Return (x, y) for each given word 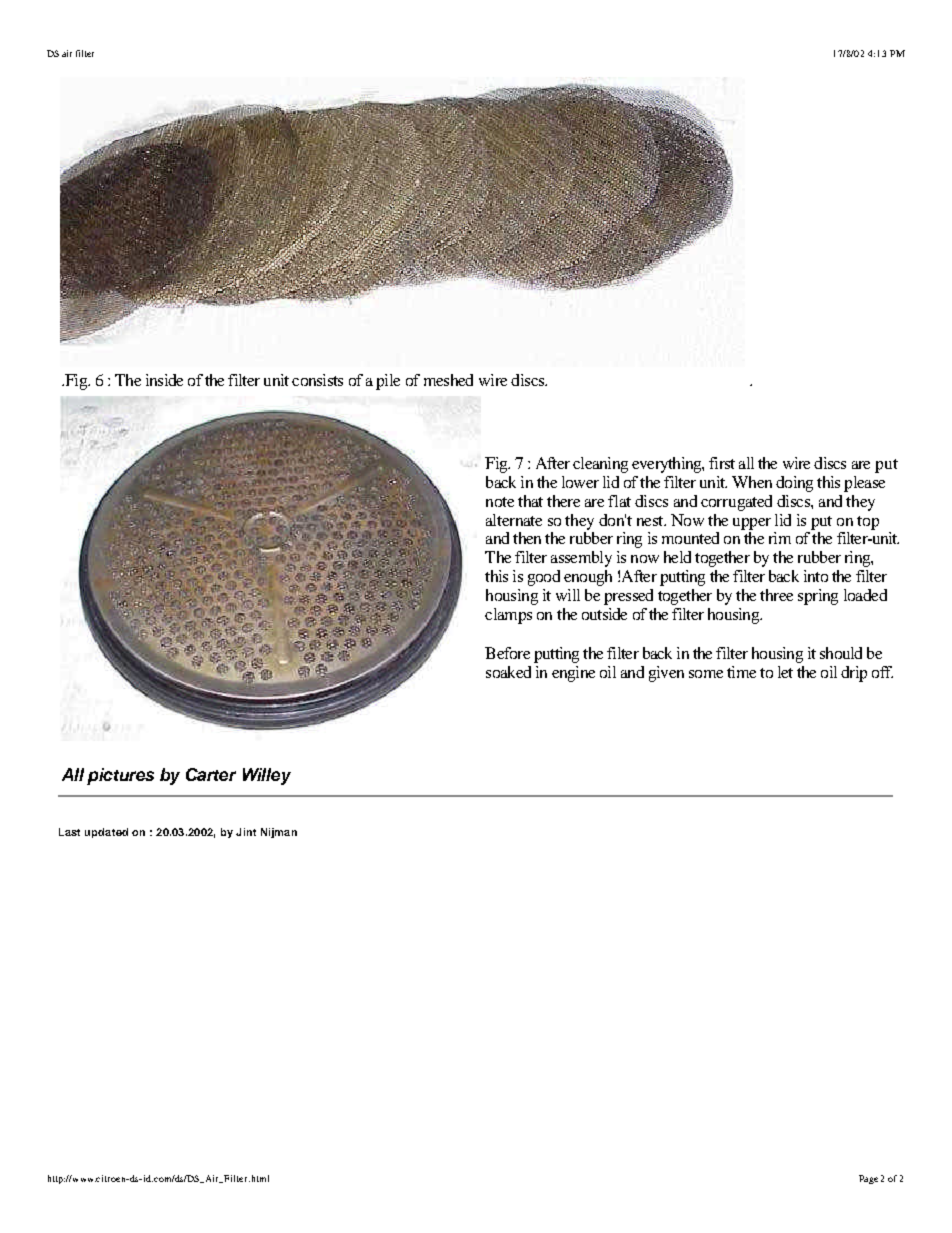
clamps (508, 616)
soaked (508, 672)
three (776, 595)
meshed (448, 380)
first (722, 463)
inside (164, 380)
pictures (120, 776)
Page (868, 1179)
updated (106, 833)
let (785, 672)
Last (69, 832)
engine (573, 674)
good (544, 578)
